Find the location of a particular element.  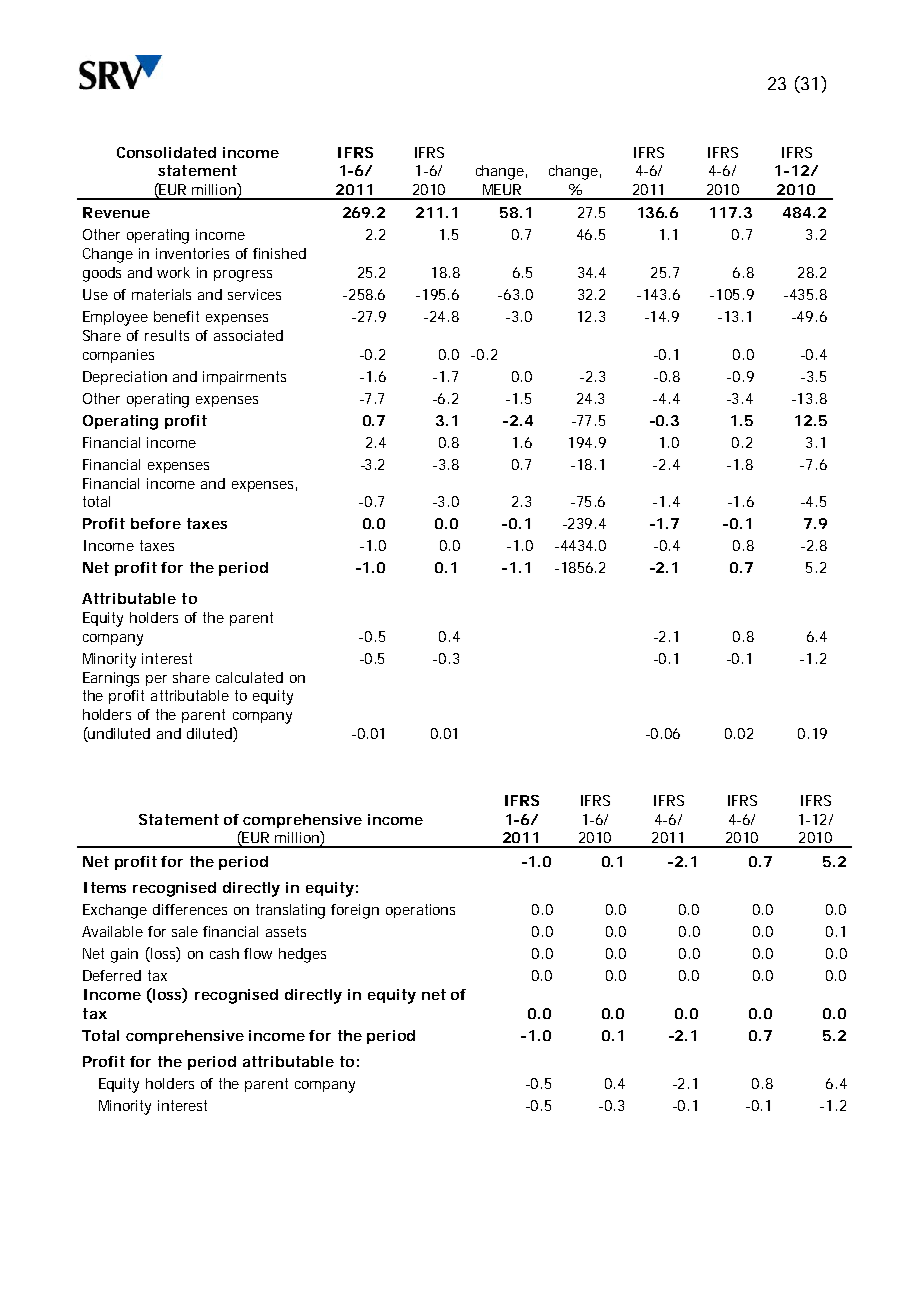

Revenue is located at coordinates (116, 212).
